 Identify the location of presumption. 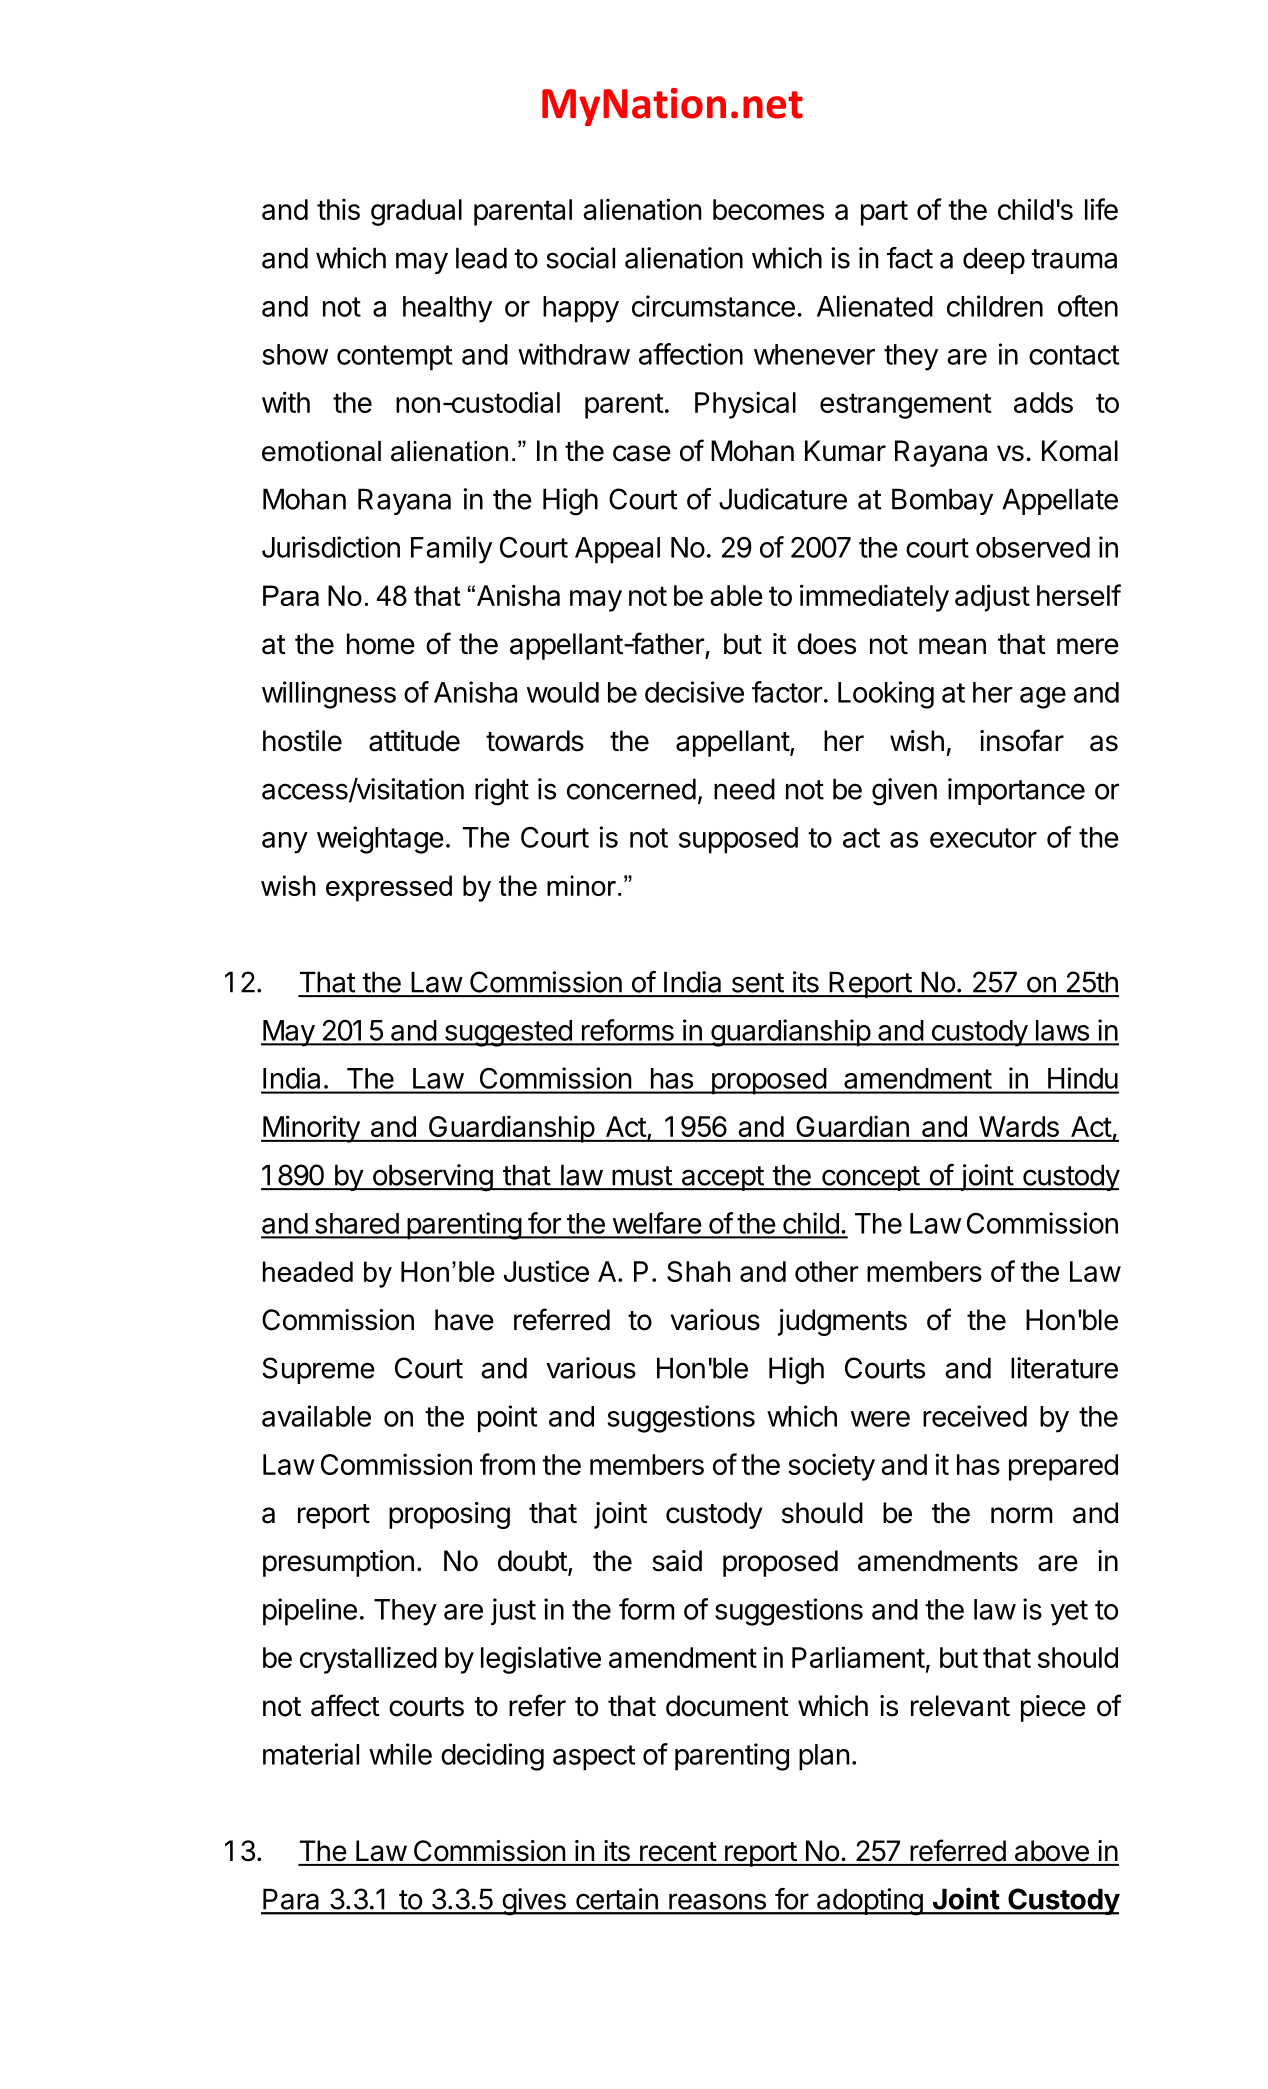
(338, 1563).
